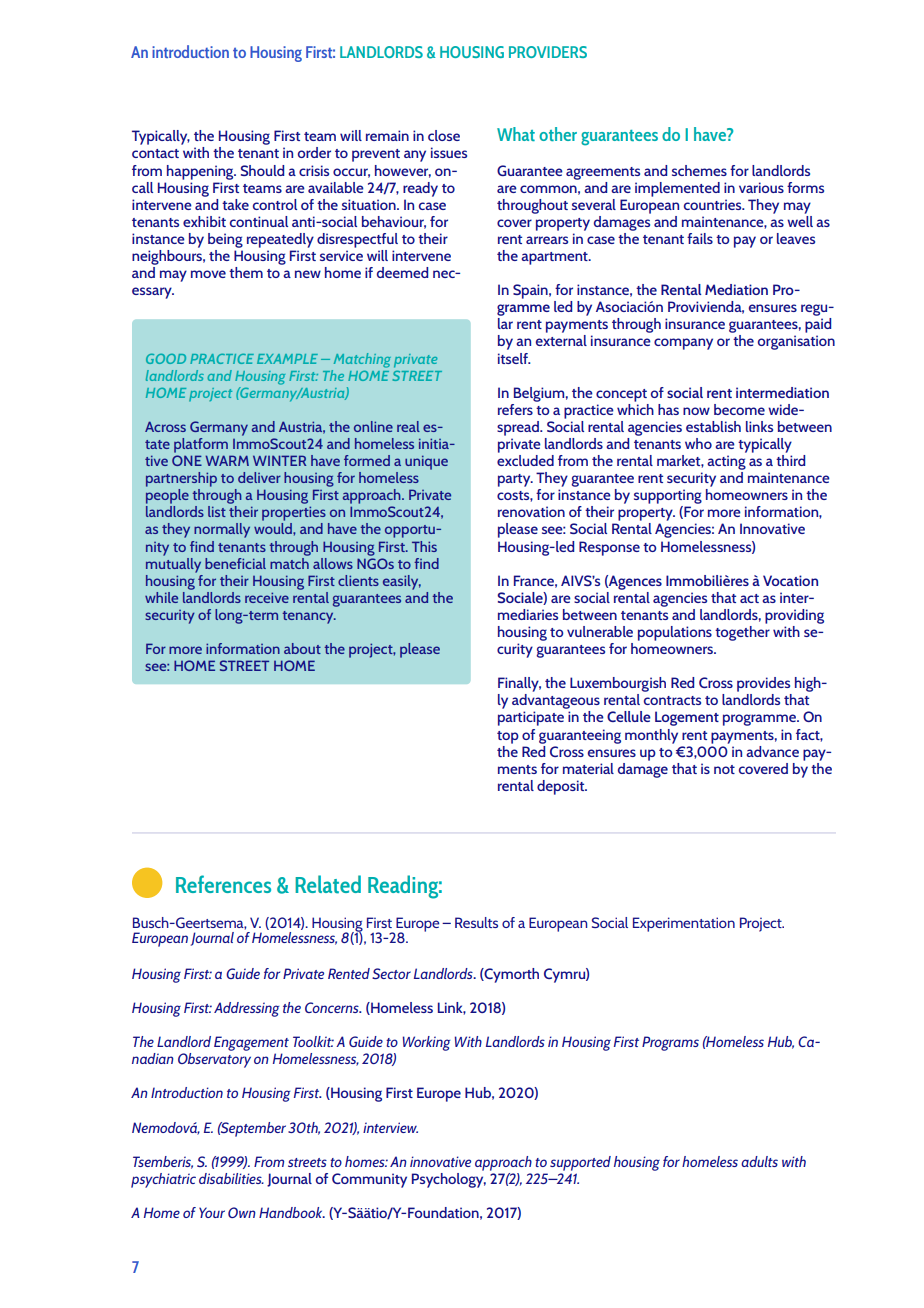 This image has width=924, height=1308. I want to click on provides, so click(763, 684).
